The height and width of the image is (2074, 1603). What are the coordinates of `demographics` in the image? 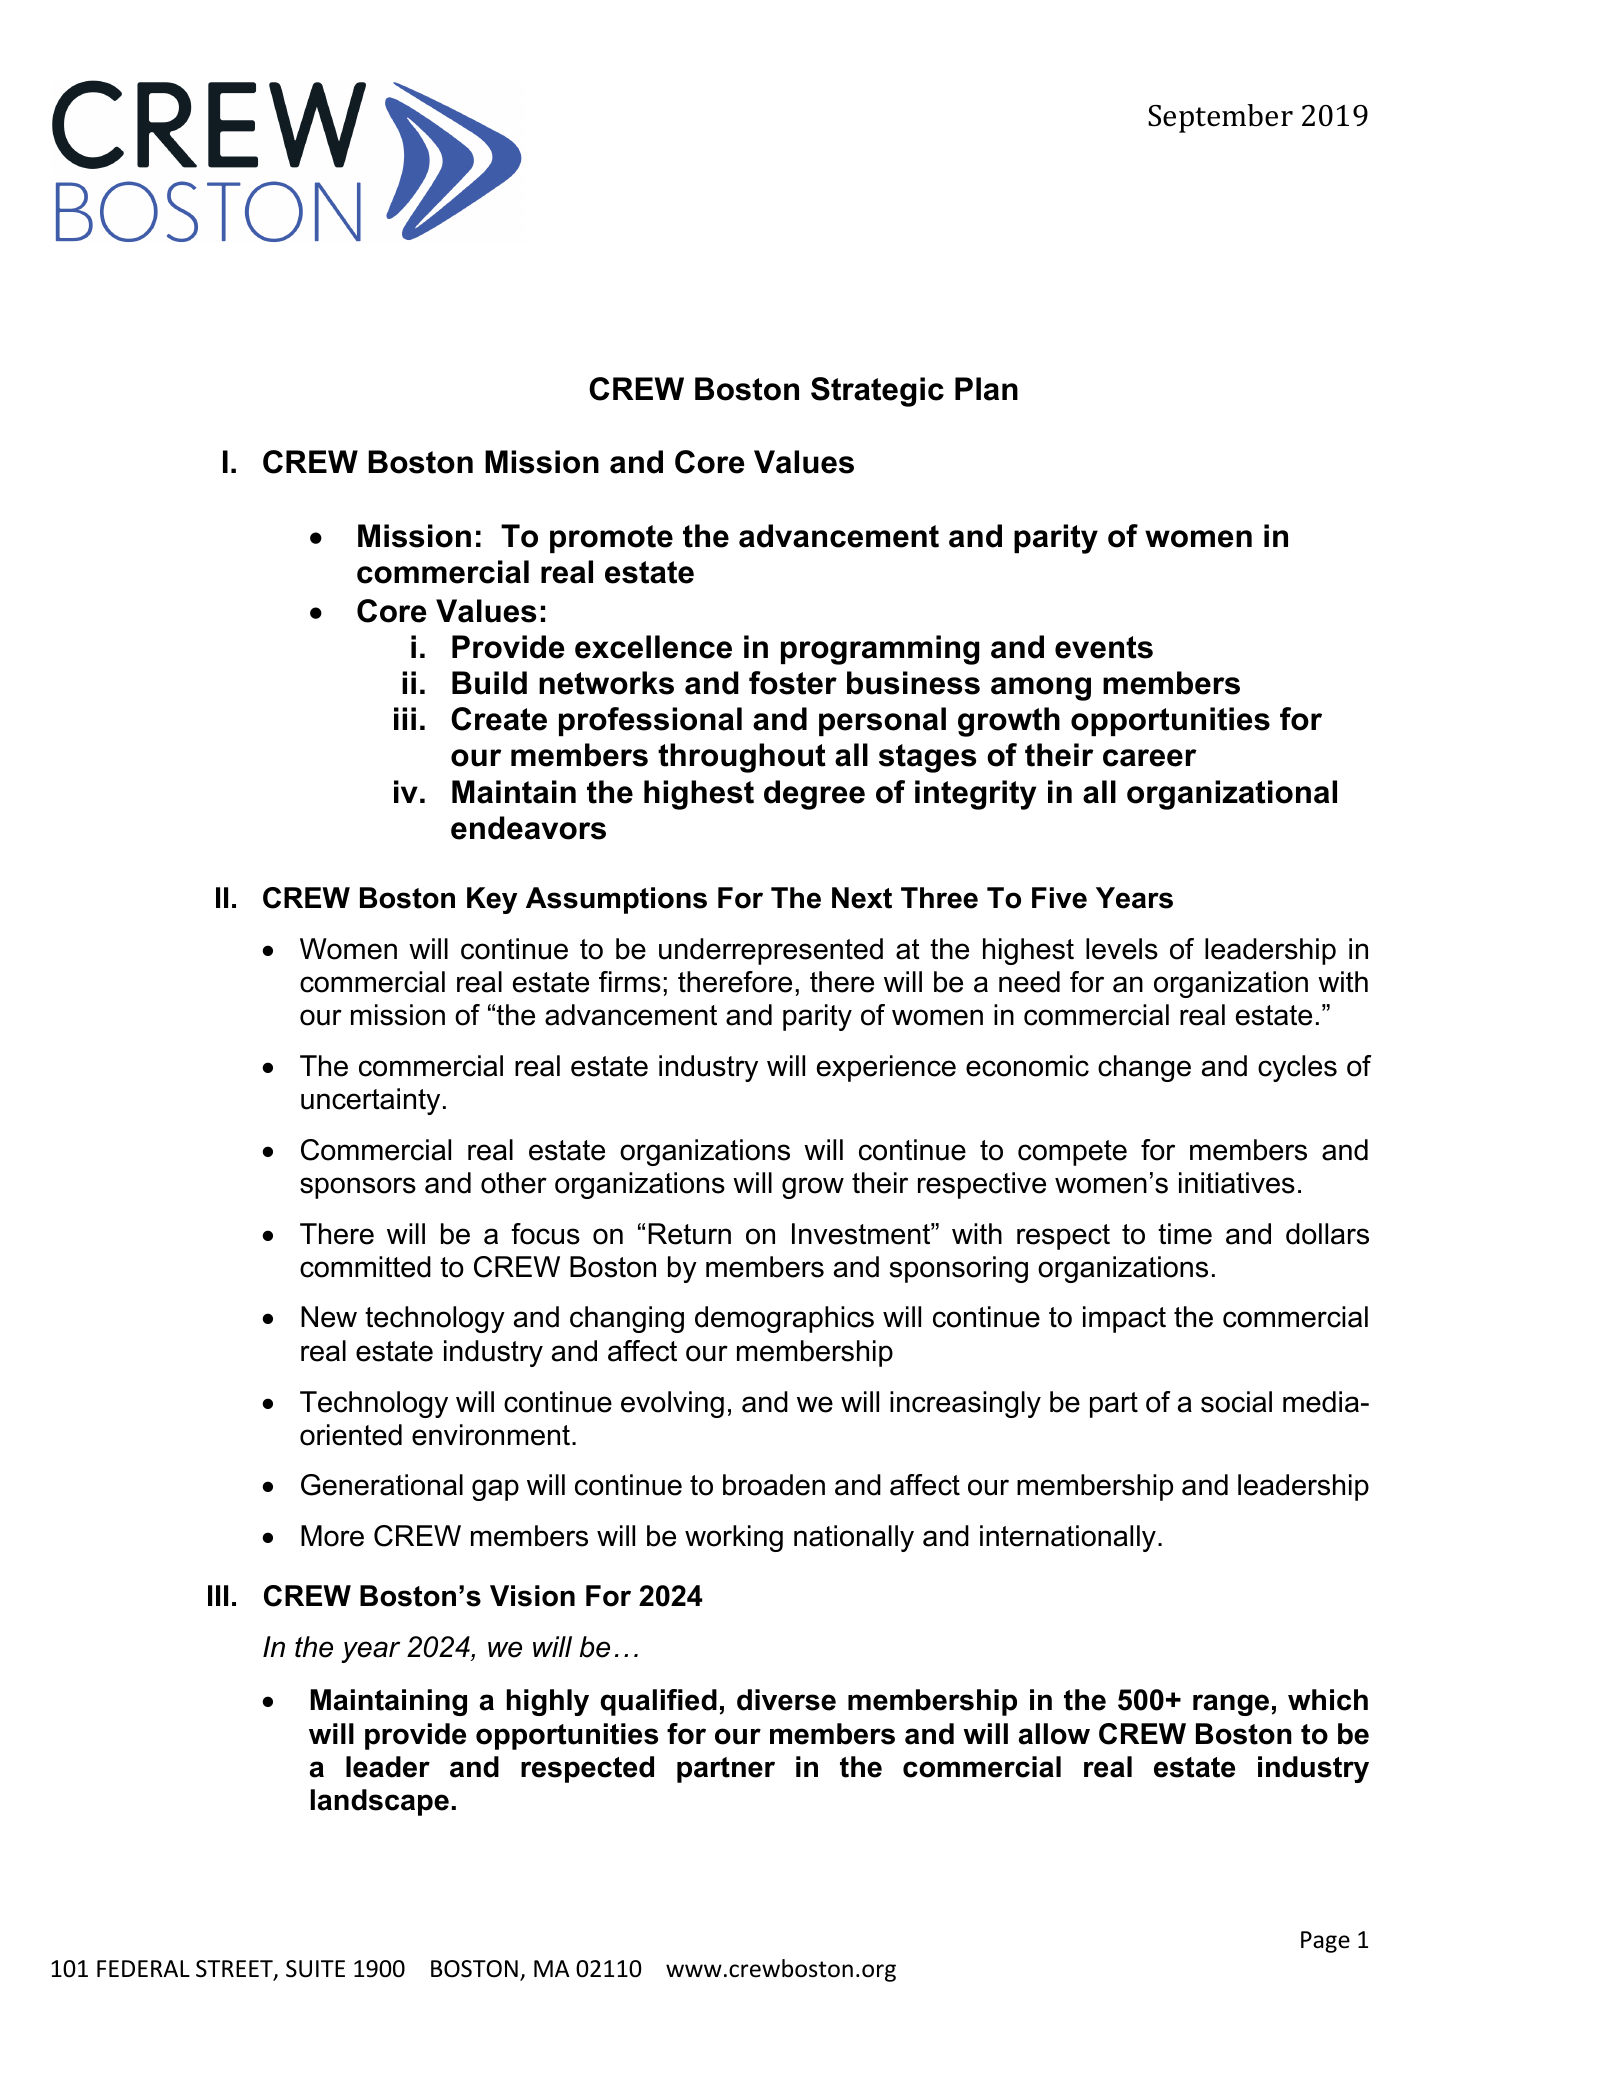 It's located at (784, 1319).
